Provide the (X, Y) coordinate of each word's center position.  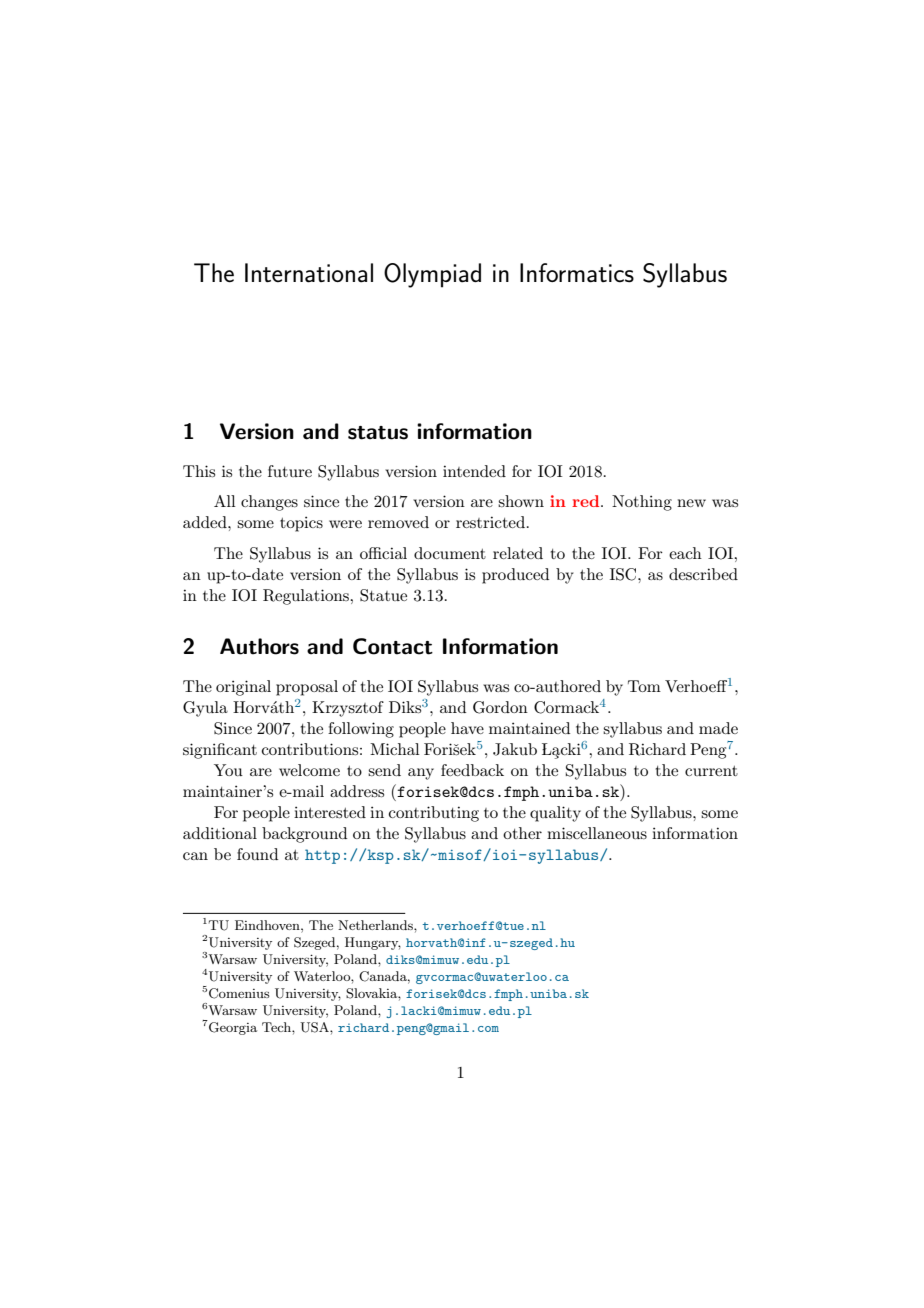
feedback (472, 770)
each (685, 553)
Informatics (577, 273)
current (711, 771)
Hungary (373, 943)
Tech (277, 1027)
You (228, 770)
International (309, 273)
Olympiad (432, 275)
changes (269, 503)
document (450, 553)
